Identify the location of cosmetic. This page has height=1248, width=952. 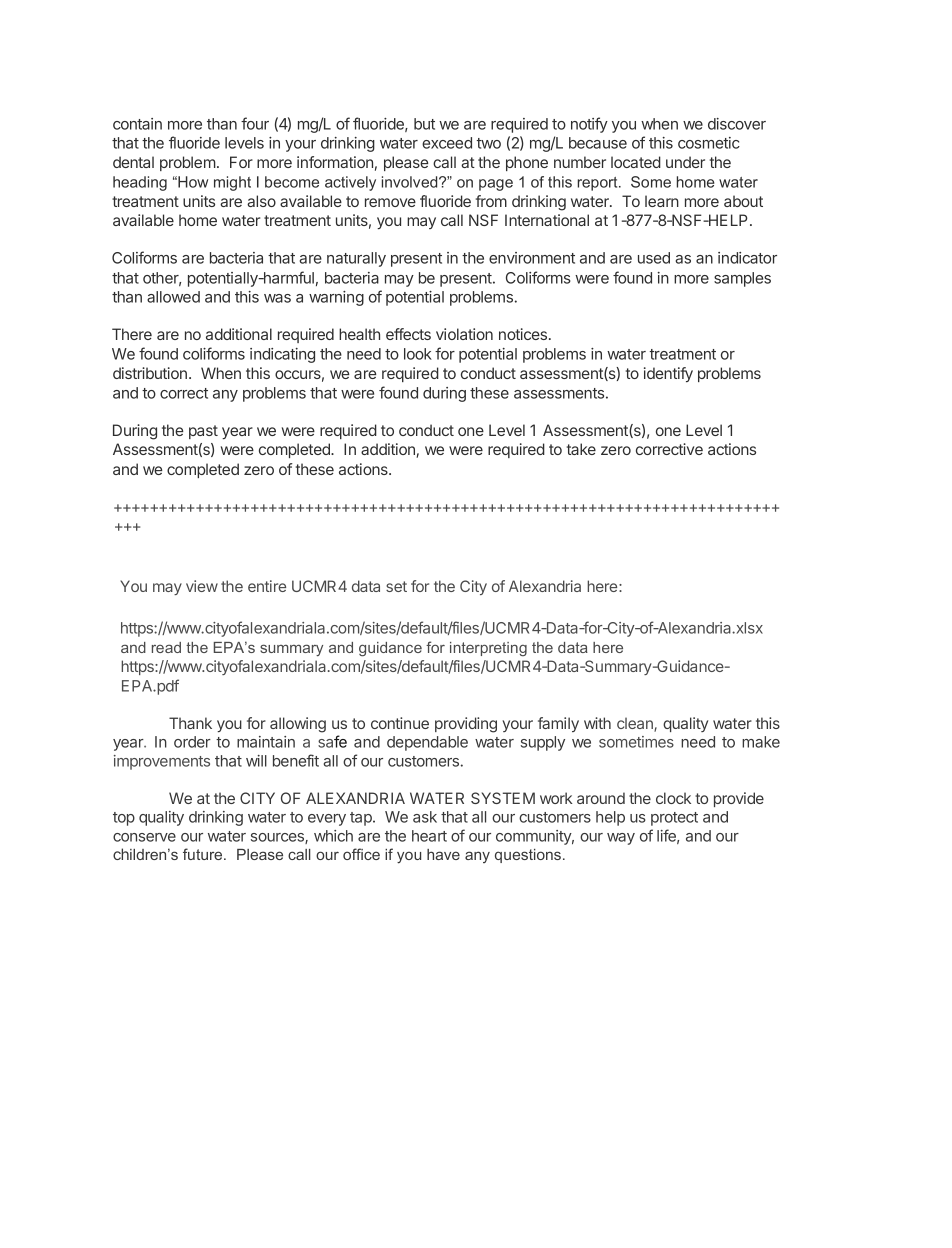
(709, 143).
